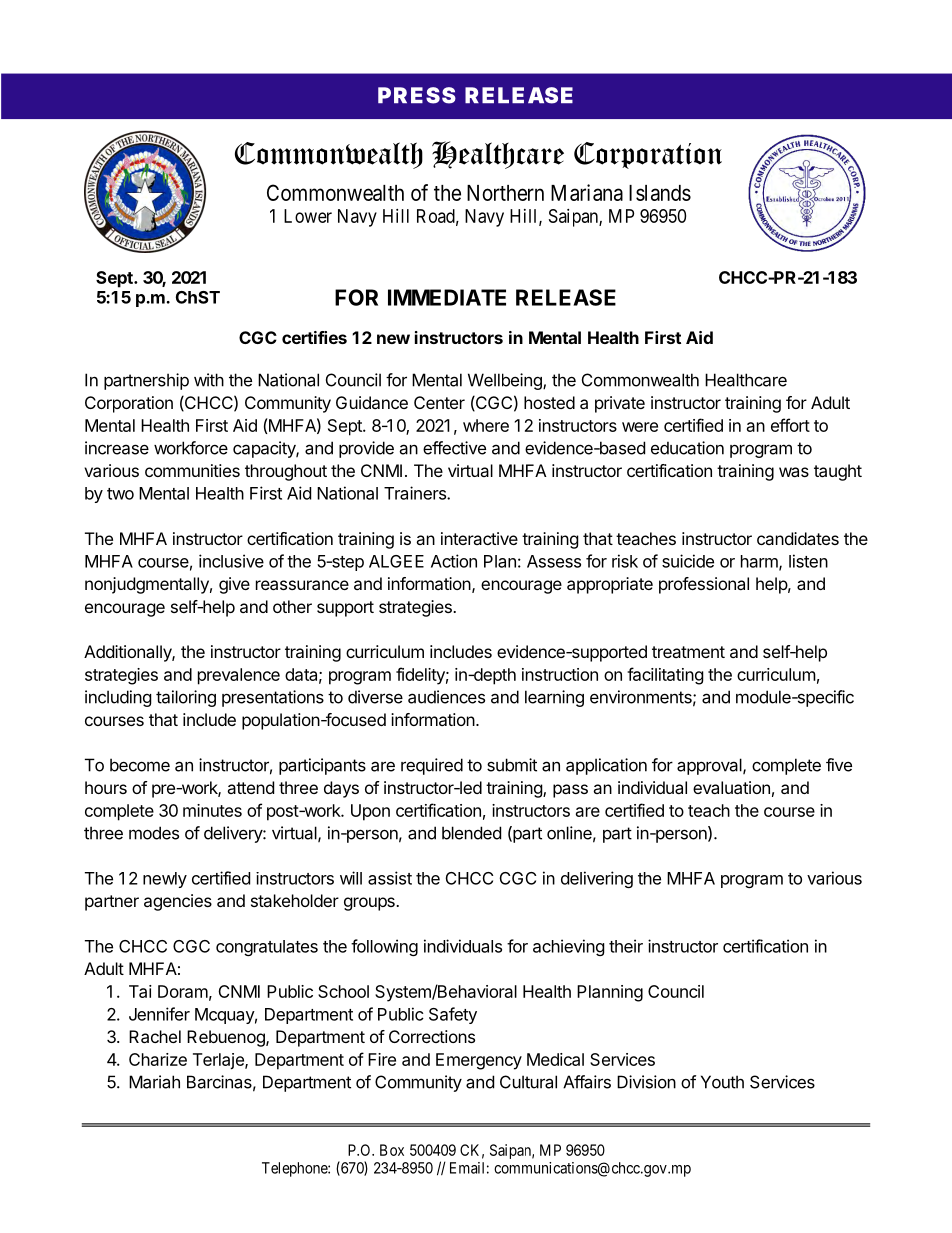 This screenshot has width=952, height=1233. What do you see at coordinates (660, 193) in the screenshot?
I see `Islands` at bounding box center [660, 193].
